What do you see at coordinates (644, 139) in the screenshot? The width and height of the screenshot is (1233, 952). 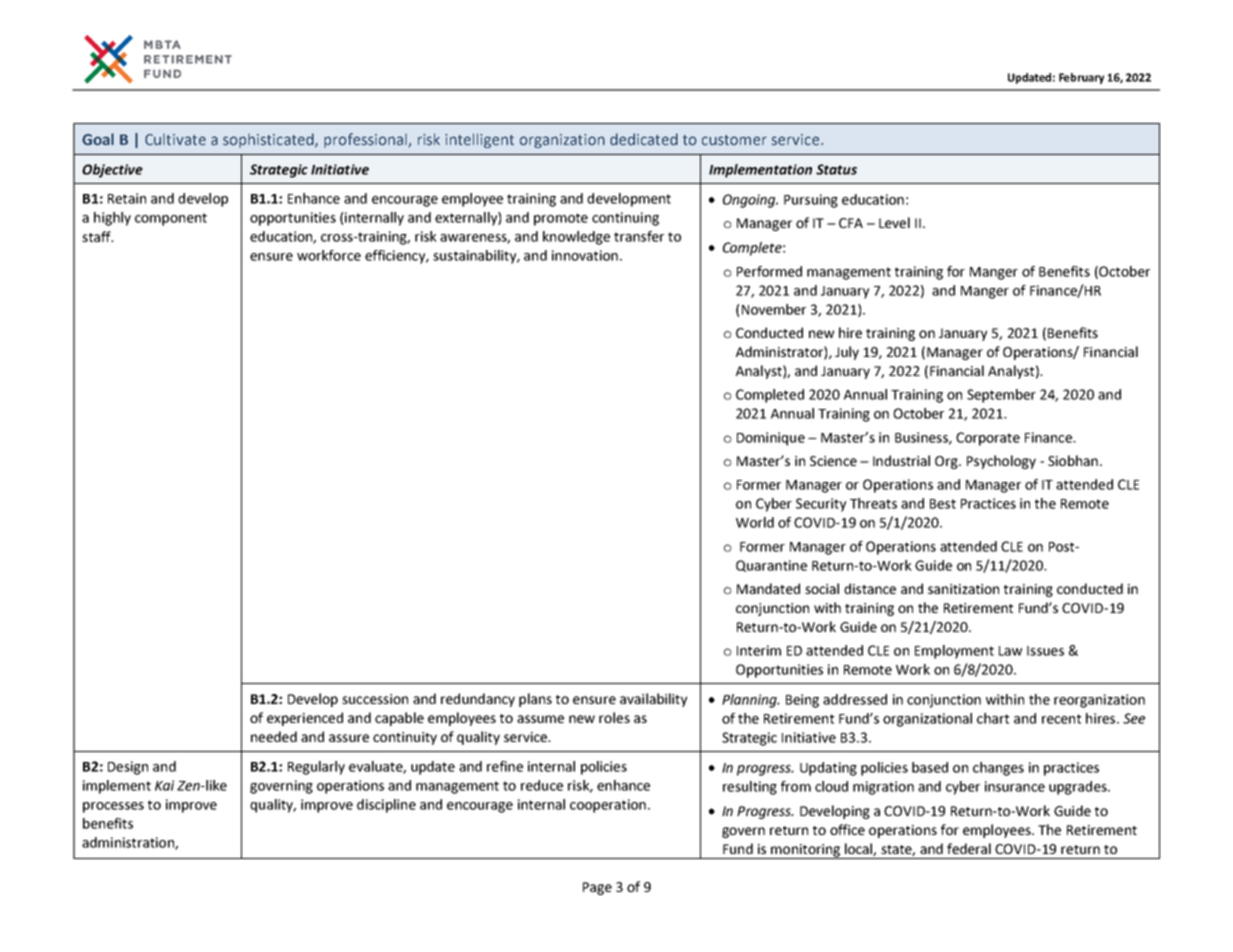 I see `dedicated` at bounding box center [644, 139].
